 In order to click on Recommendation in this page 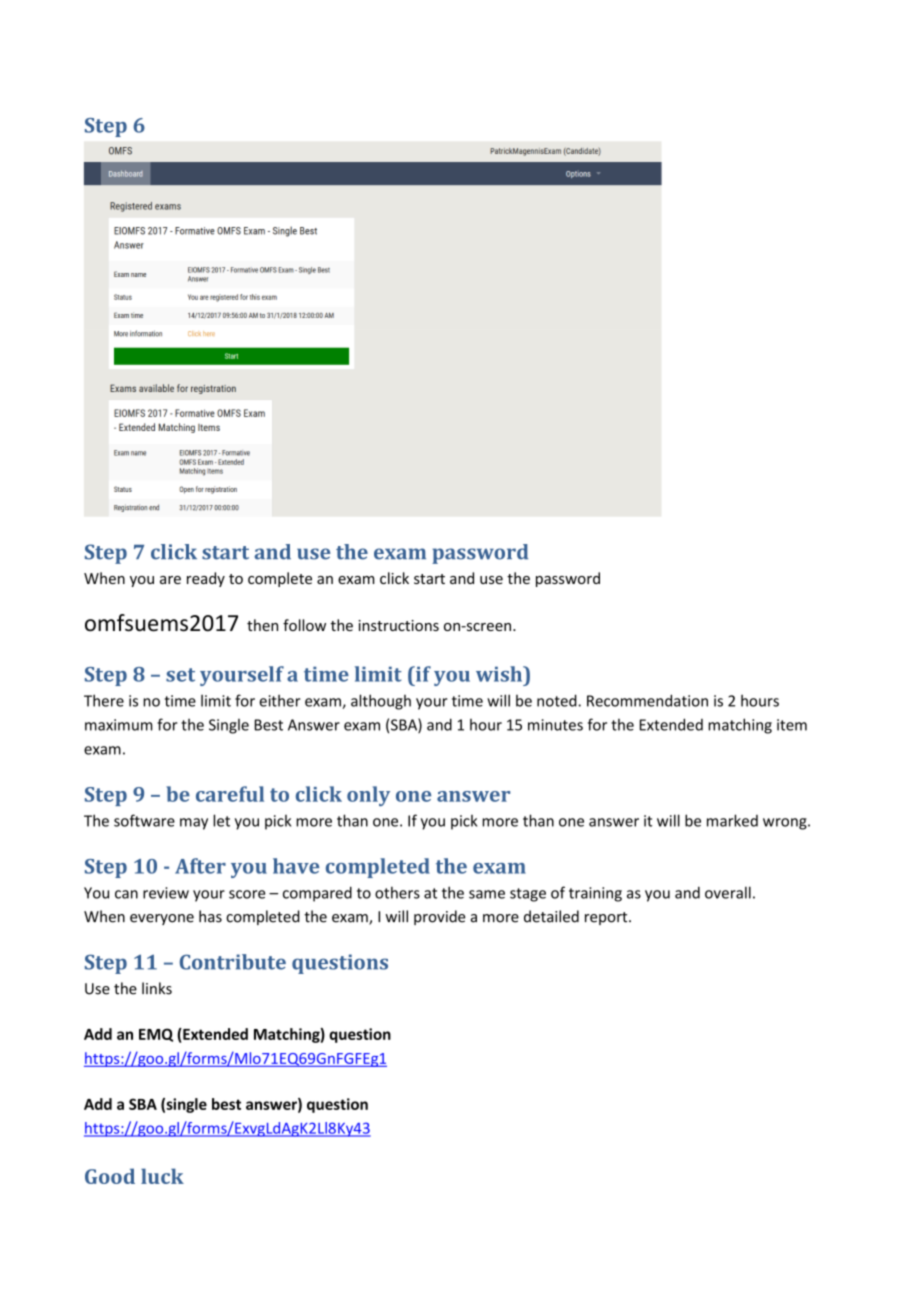, I will do `click(647, 700)`.
